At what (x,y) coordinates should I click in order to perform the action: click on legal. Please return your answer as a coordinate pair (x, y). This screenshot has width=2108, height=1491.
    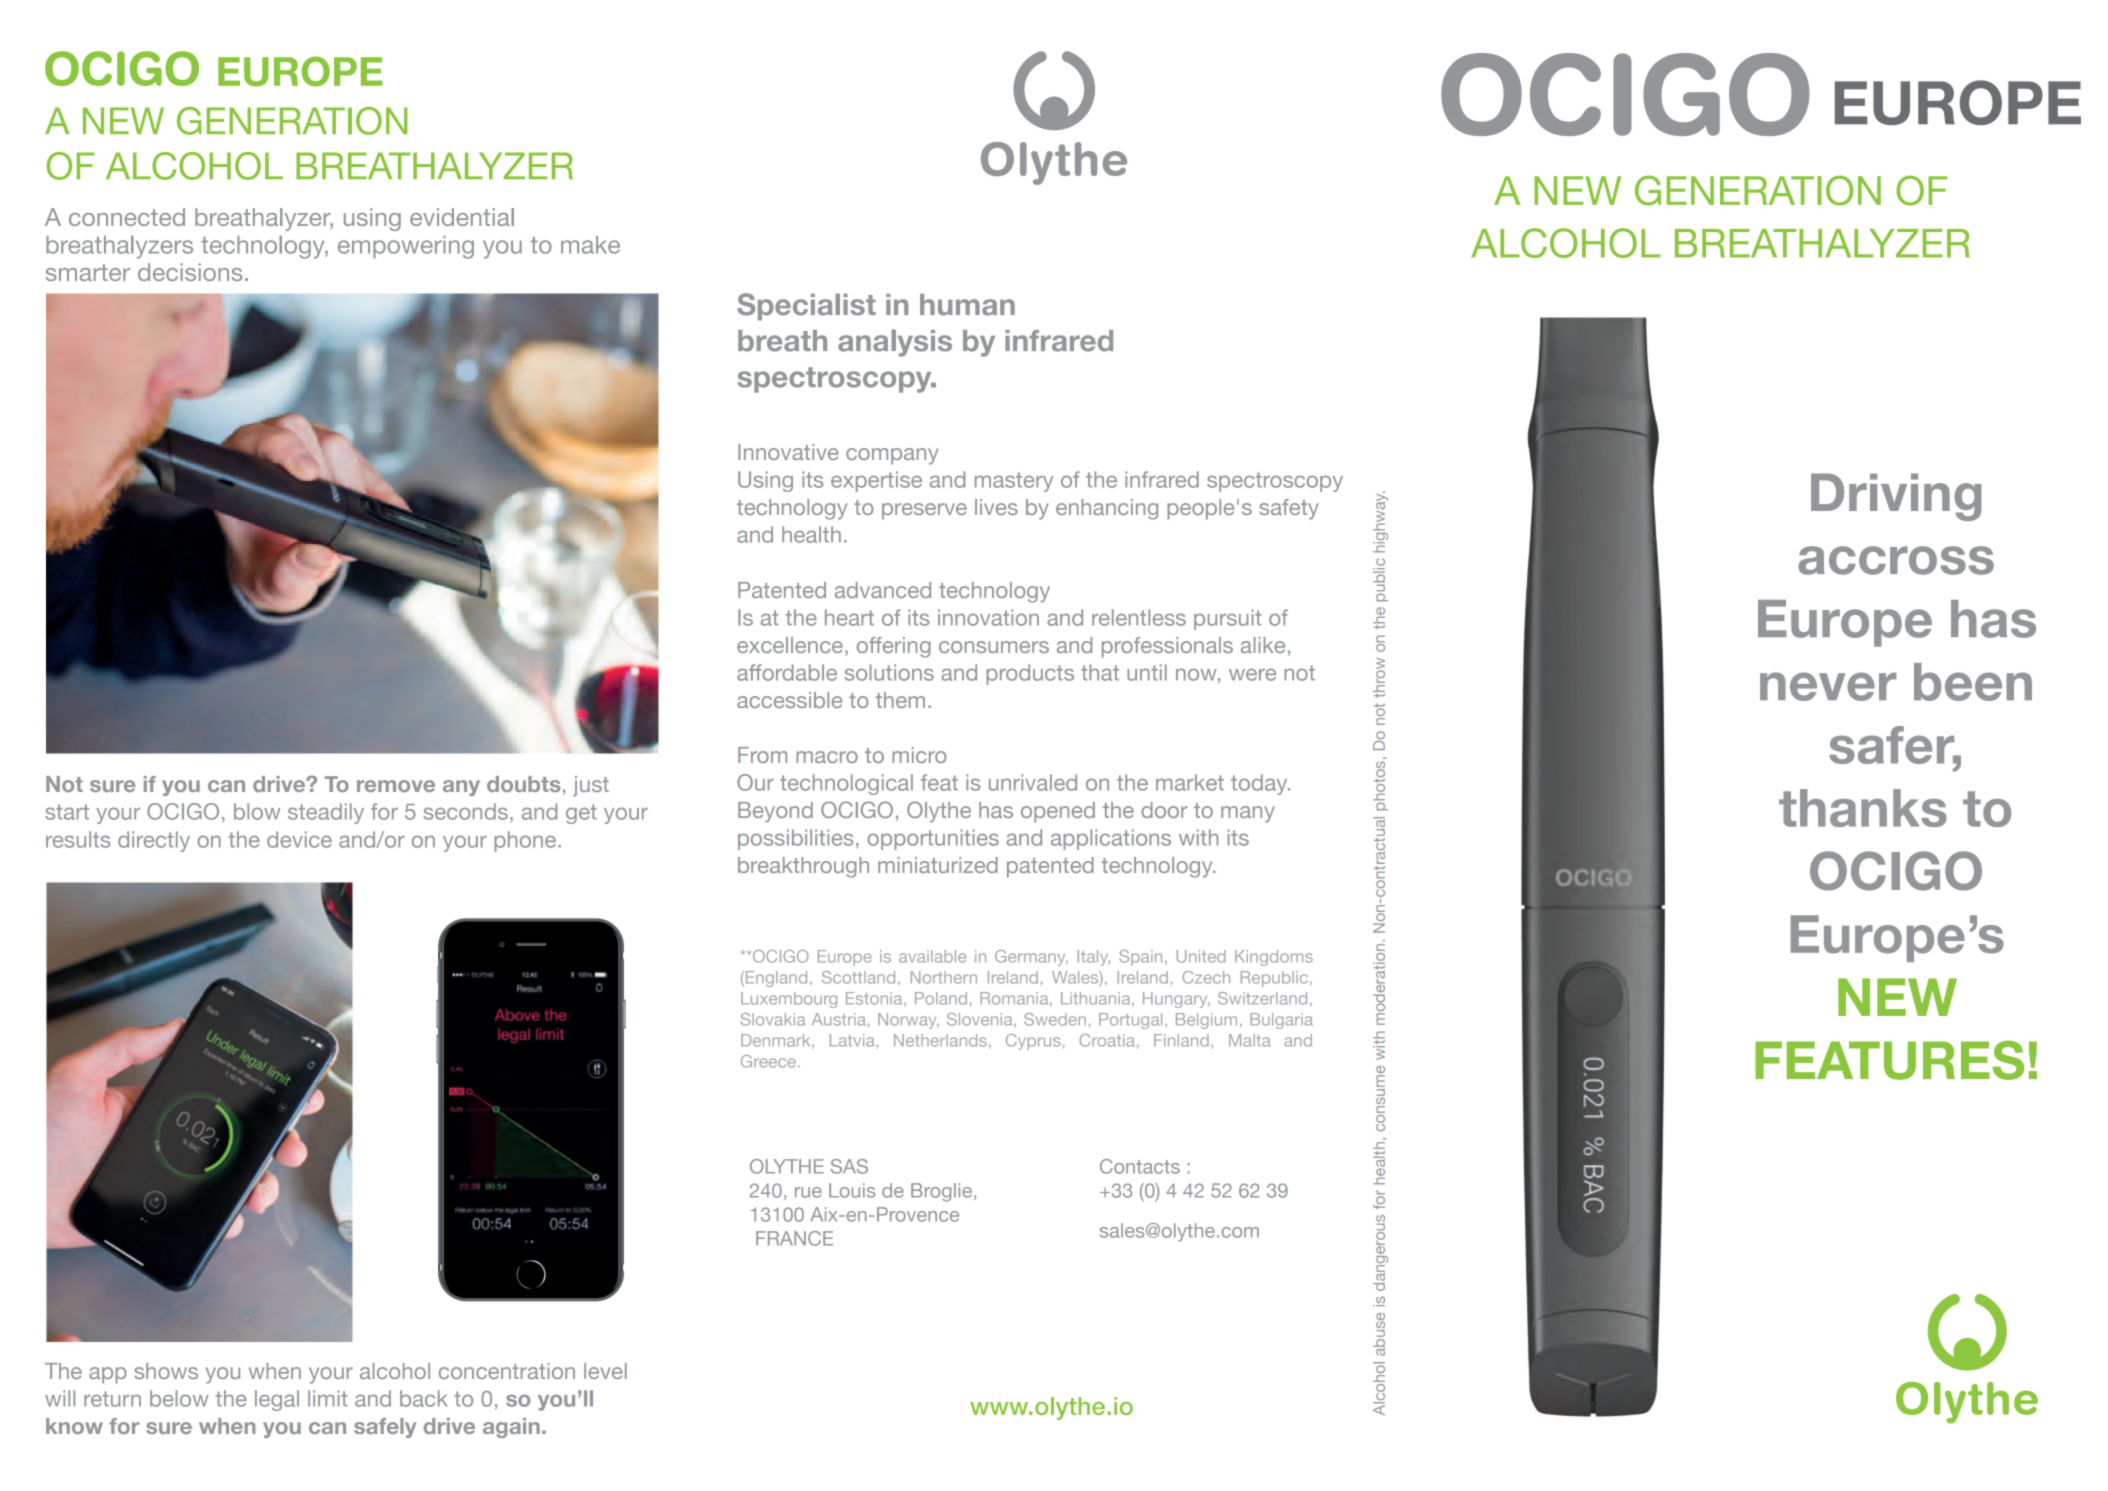
    Looking at the image, I should click on (277, 1400).
